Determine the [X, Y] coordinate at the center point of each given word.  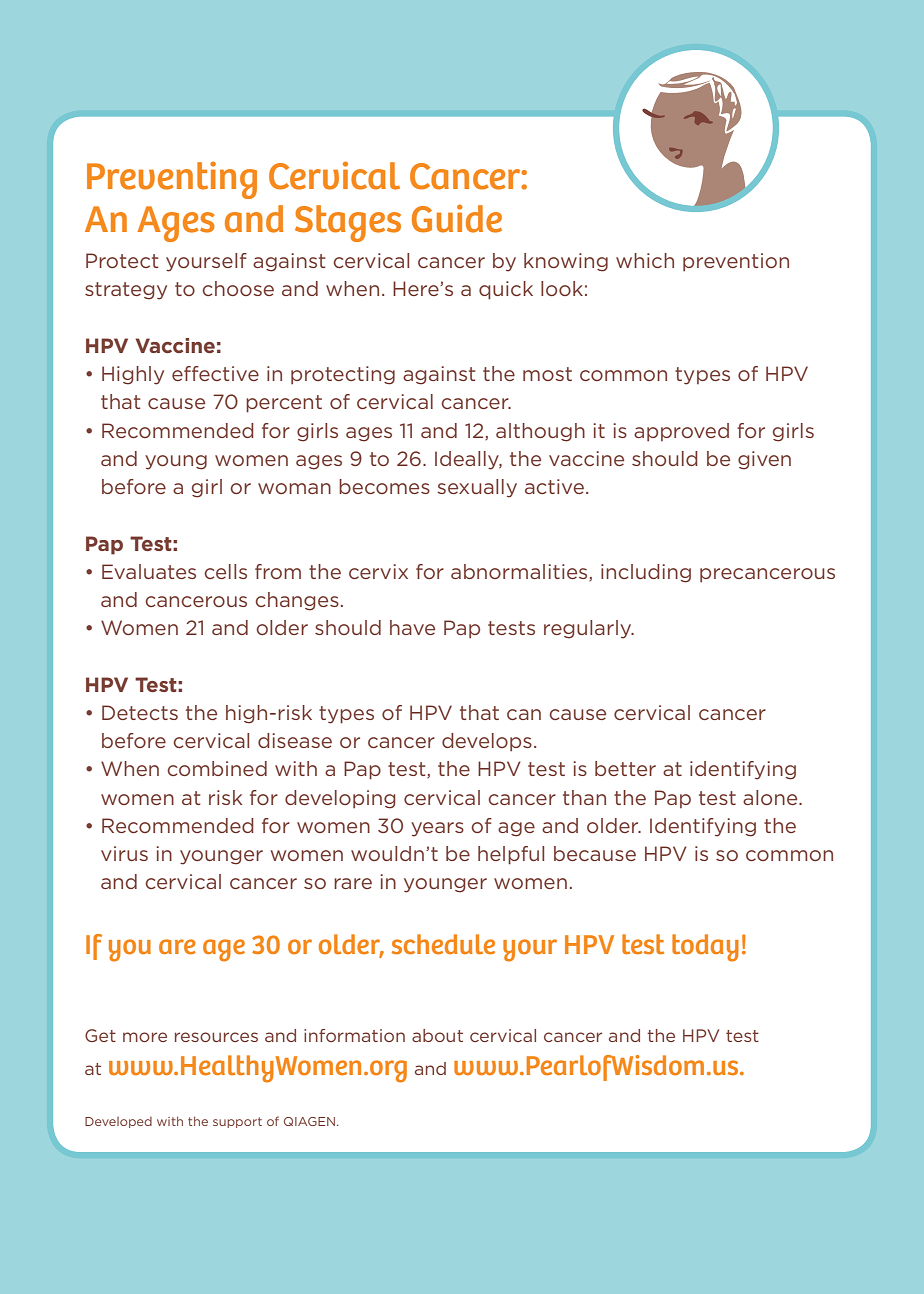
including [646, 573]
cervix [378, 571]
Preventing [172, 180]
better [625, 768]
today [705, 948]
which [645, 260]
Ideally [468, 460]
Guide [457, 218]
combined [217, 768]
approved [681, 432]
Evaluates [149, 571]
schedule [443, 944]
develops [487, 742]
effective [215, 373]
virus [124, 853]
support [237, 1122]
